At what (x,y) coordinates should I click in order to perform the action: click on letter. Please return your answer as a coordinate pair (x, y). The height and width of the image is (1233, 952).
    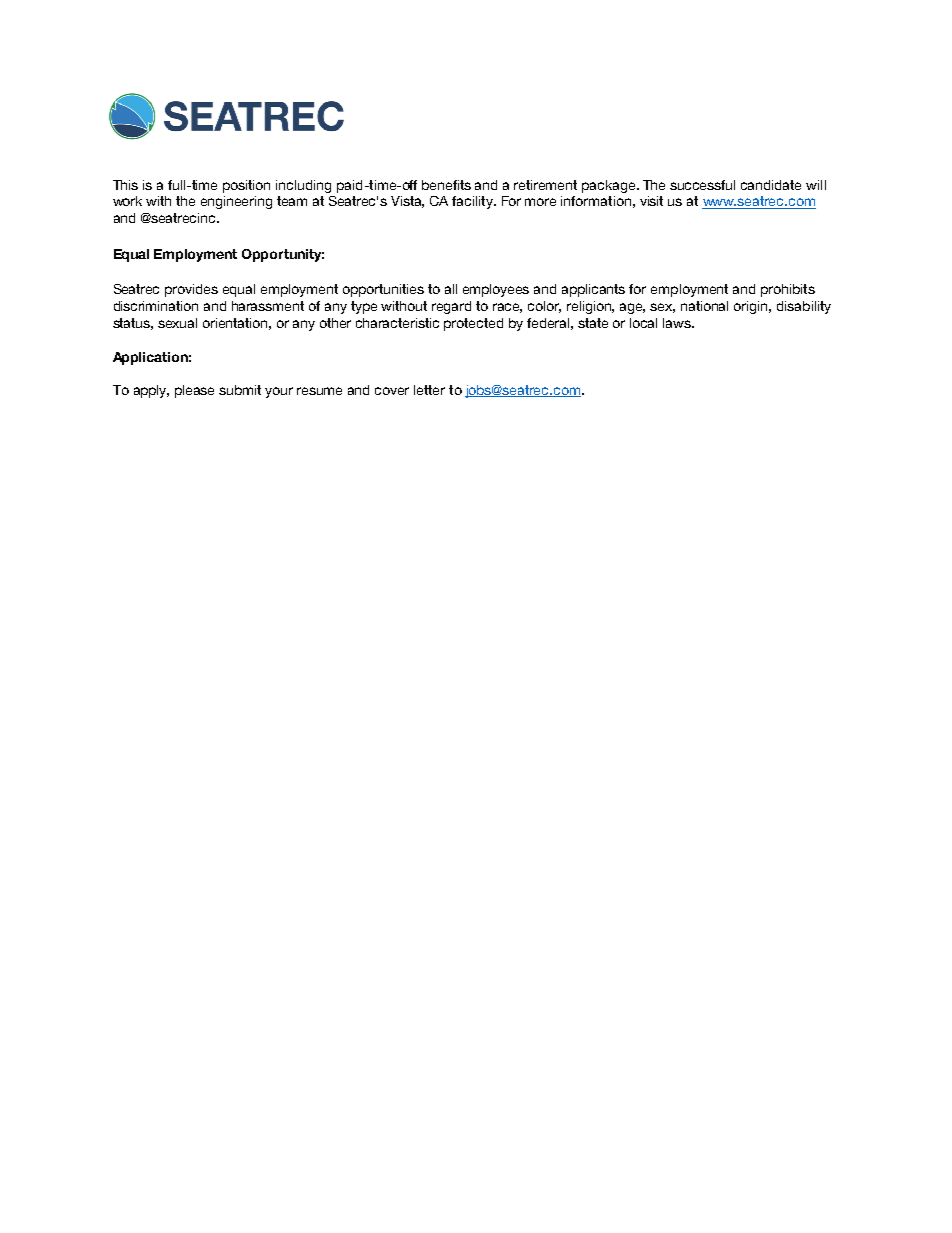
    Looking at the image, I should click on (429, 390).
